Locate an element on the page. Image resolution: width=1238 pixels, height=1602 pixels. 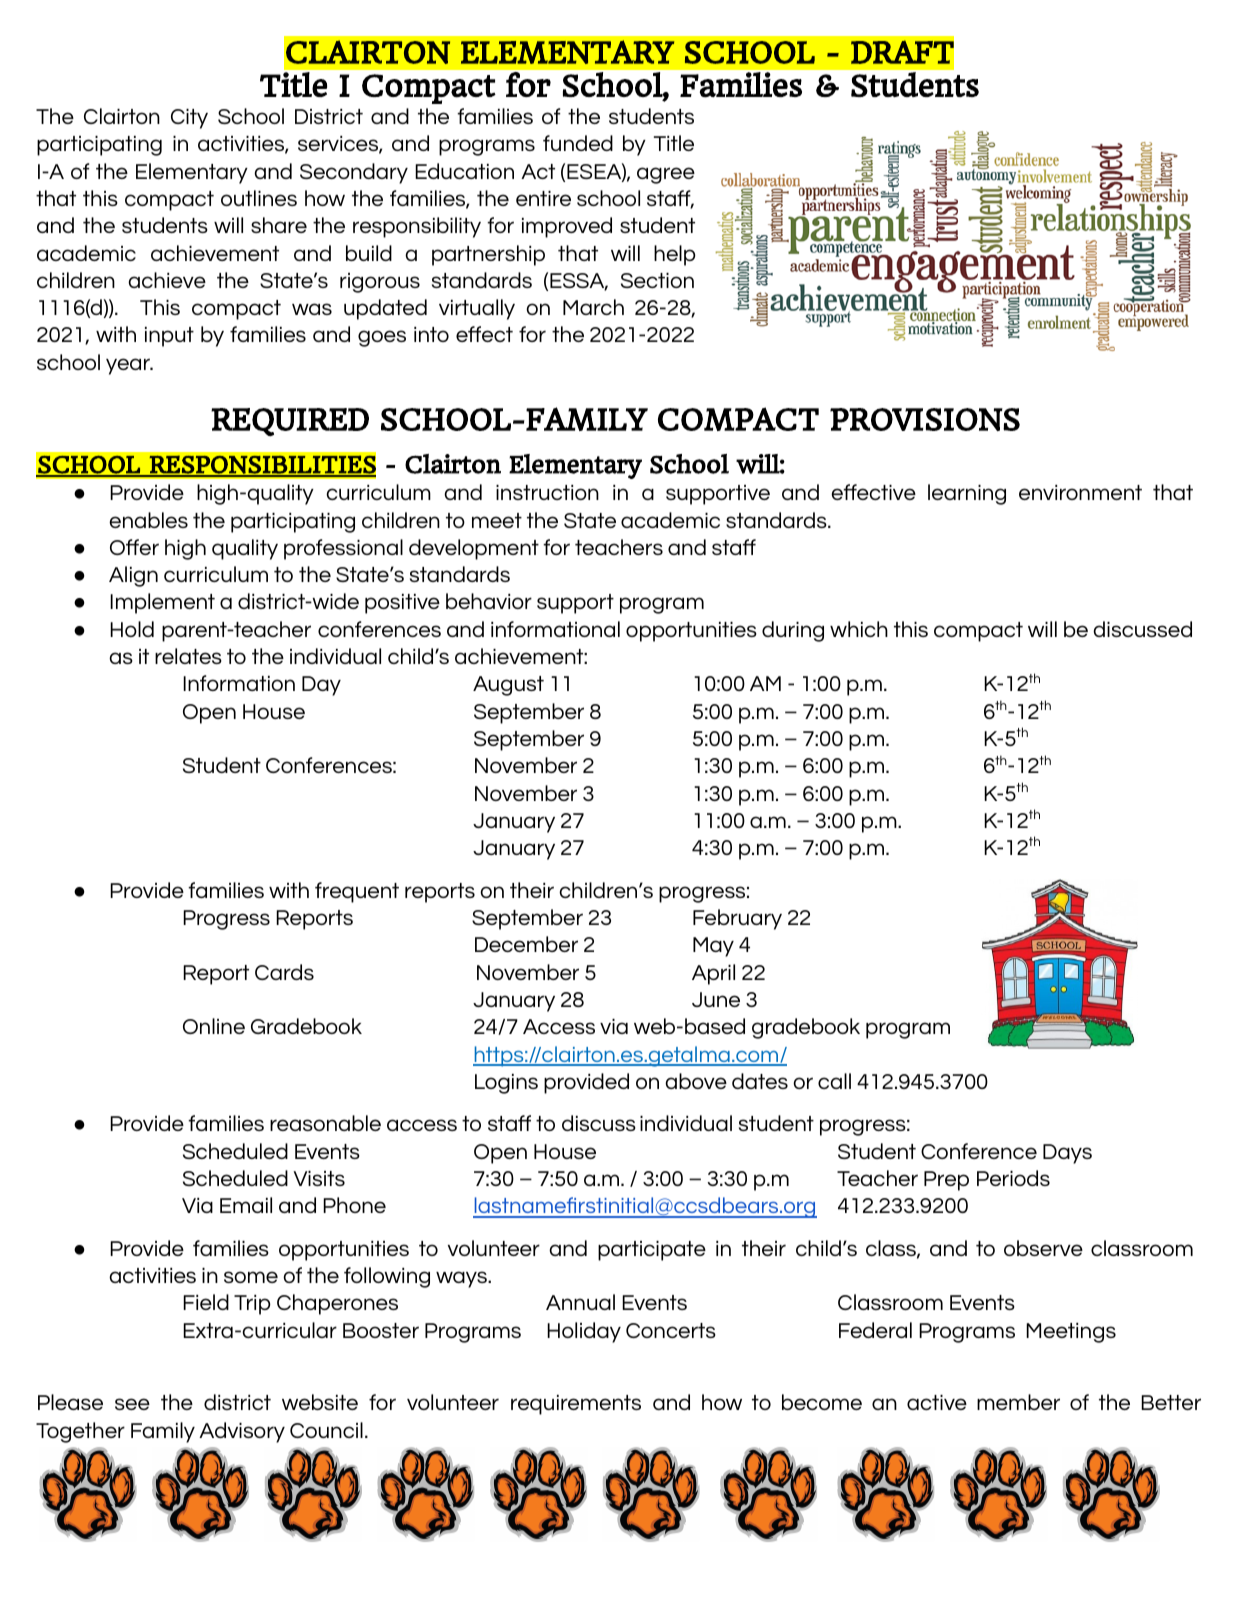
Implement is located at coordinates (162, 603).
